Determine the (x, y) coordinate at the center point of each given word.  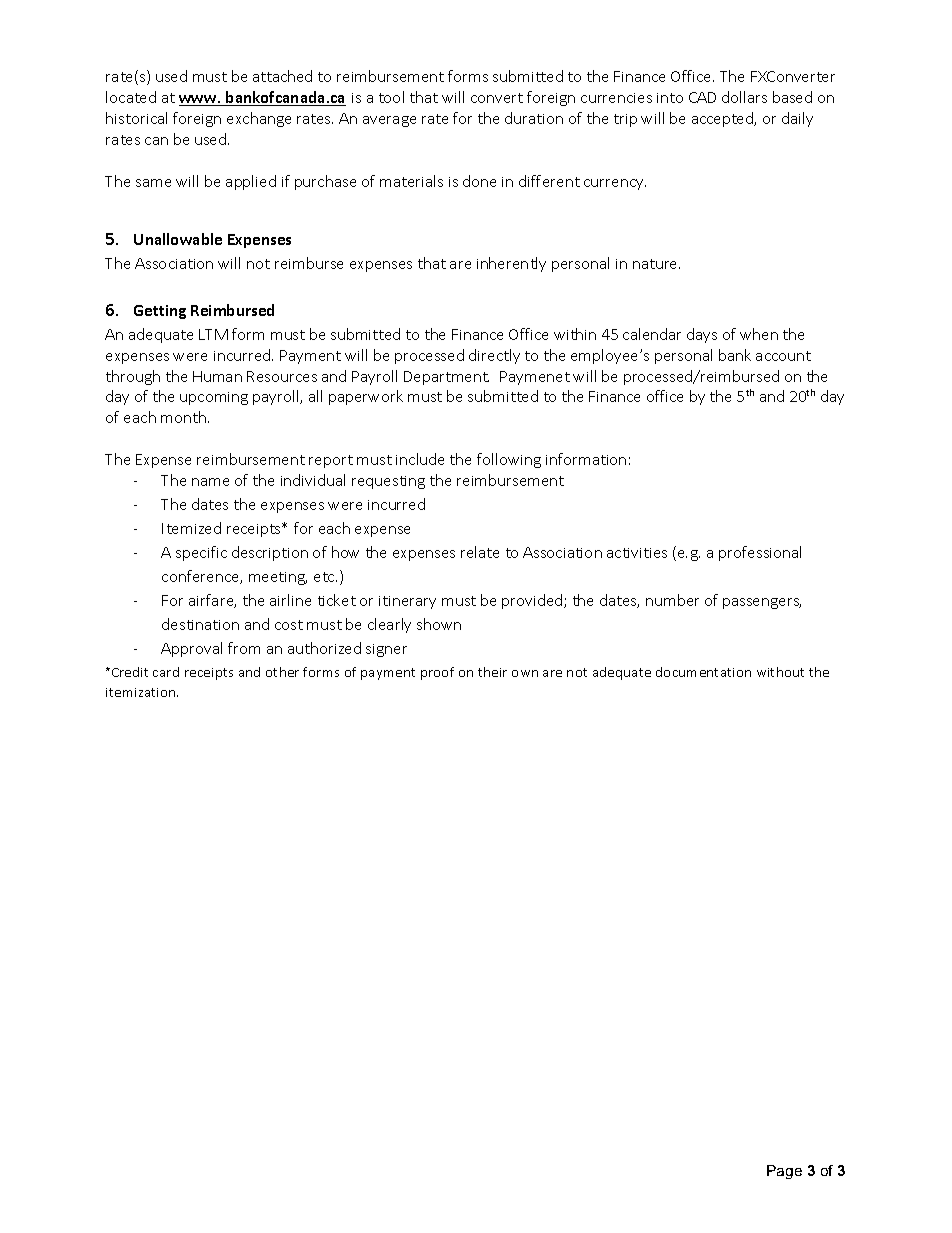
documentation (703, 672)
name (210, 482)
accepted (724, 119)
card (166, 672)
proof (437, 673)
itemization (142, 692)
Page (784, 1172)
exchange (259, 119)
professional (760, 553)
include (420, 459)
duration (534, 118)
